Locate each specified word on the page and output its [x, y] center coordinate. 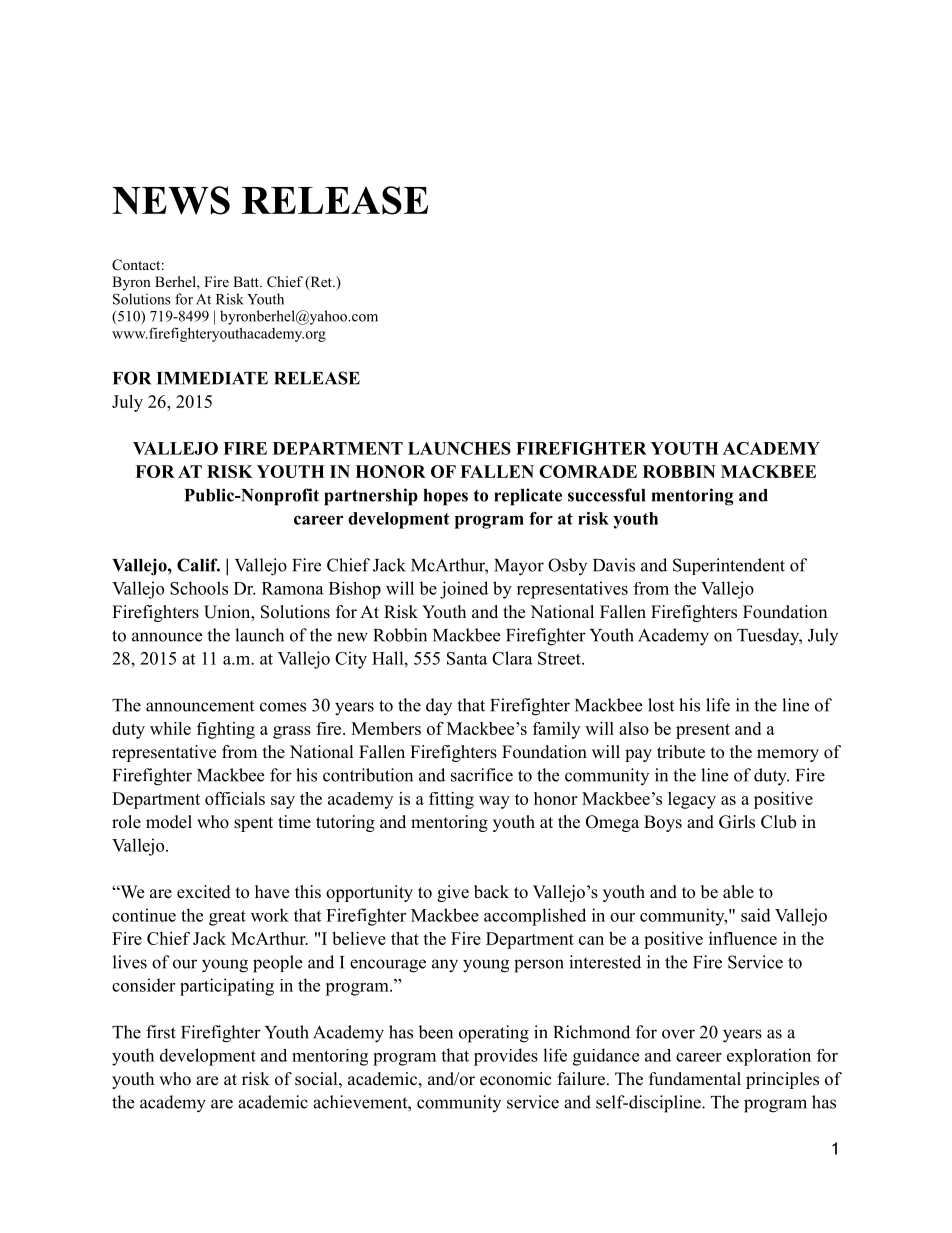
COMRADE [588, 471]
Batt [247, 281]
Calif [198, 565]
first [161, 1032]
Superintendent [729, 566]
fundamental [695, 1079]
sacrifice [482, 775]
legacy [692, 800]
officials [235, 798]
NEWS [171, 200]
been [435, 1032]
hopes [446, 497]
